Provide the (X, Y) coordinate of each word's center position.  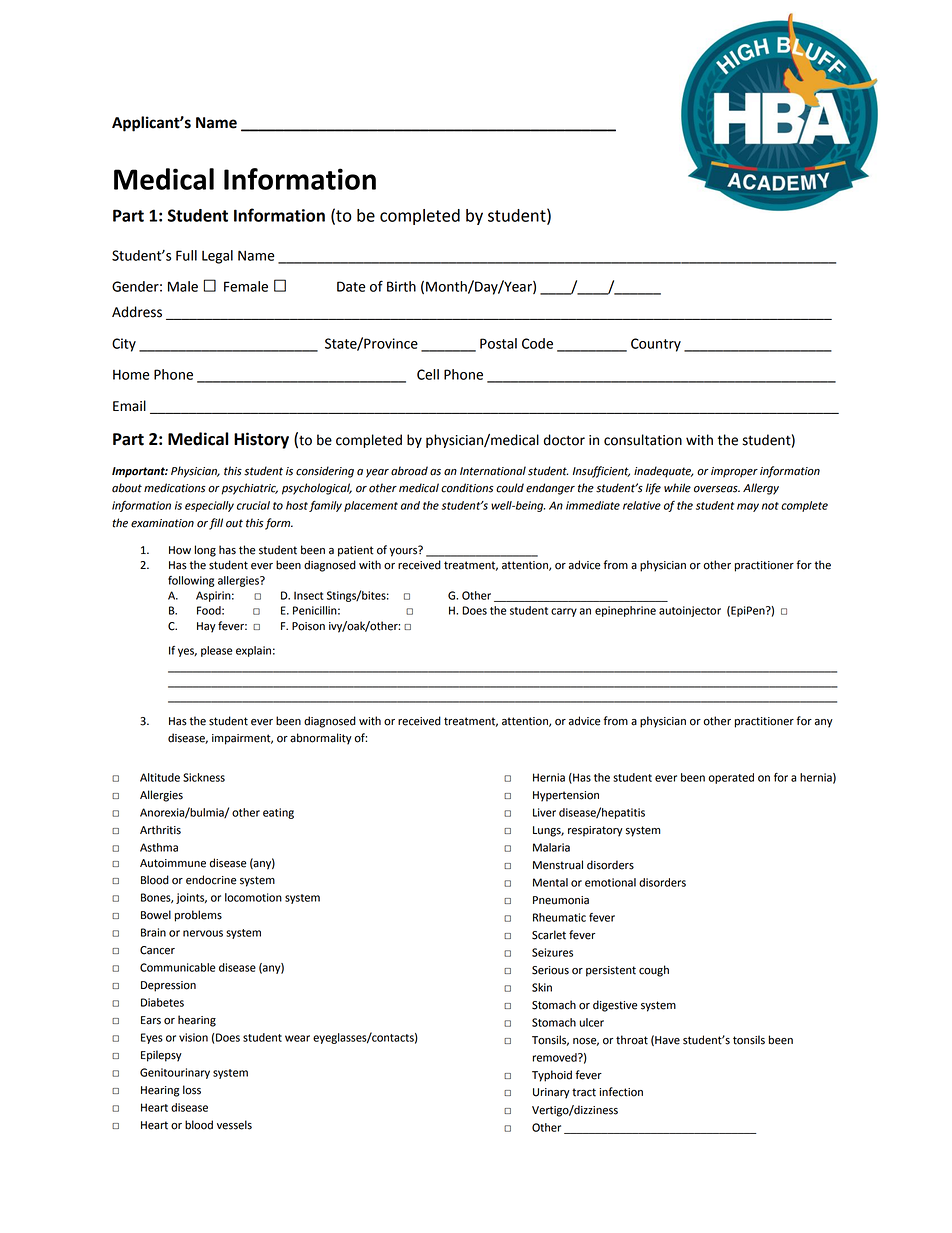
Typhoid (552, 1076)
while (677, 488)
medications (174, 488)
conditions (467, 488)
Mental (550, 882)
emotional (610, 882)
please (216, 651)
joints (191, 898)
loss (192, 1090)
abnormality (321, 739)
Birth (401, 286)
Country (656, 345)
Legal (217, 257)
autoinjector (690, 611)
